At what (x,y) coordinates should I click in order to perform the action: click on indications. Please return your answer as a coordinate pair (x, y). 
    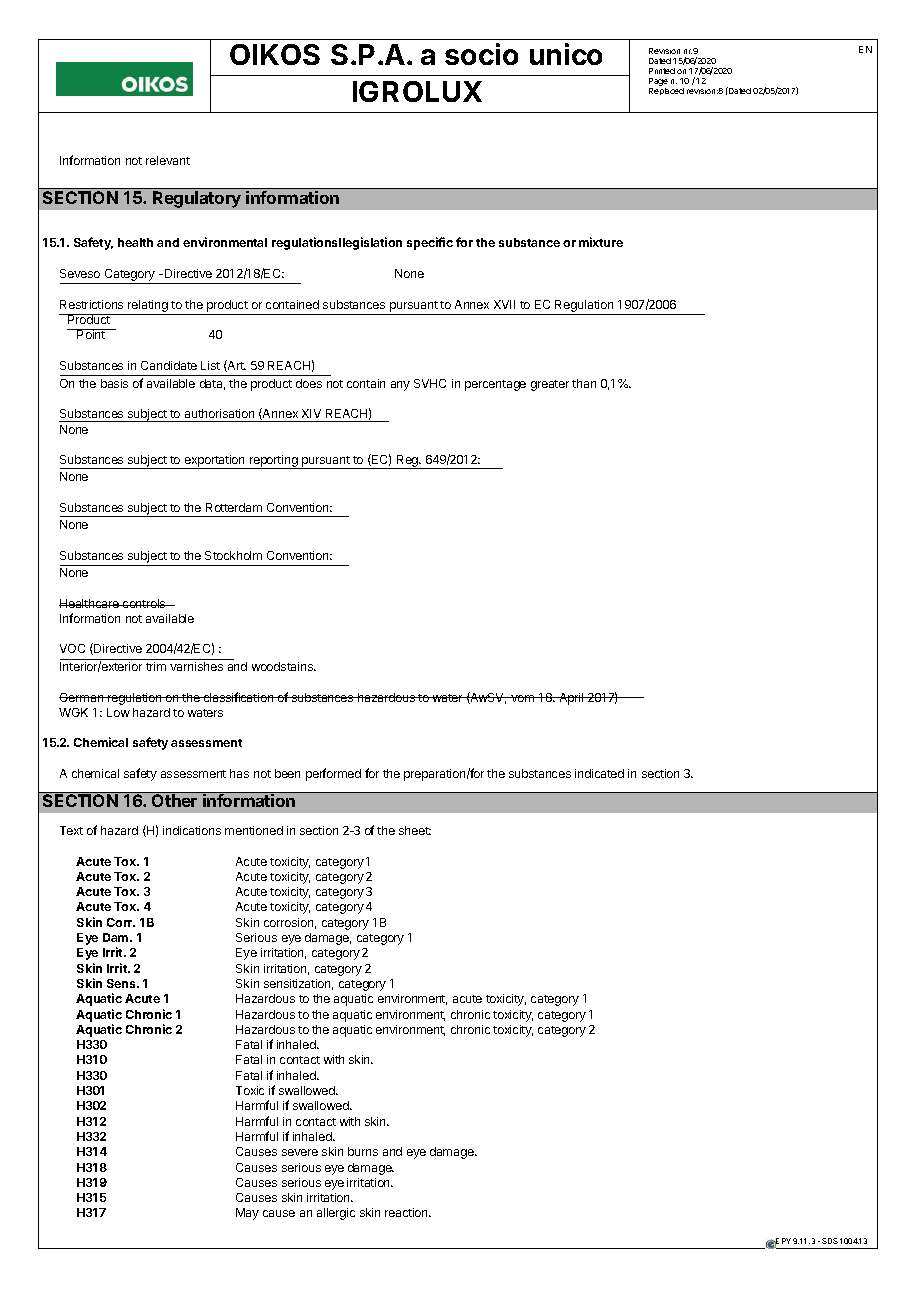
    Looking at the image, I should click on (192, 830).
